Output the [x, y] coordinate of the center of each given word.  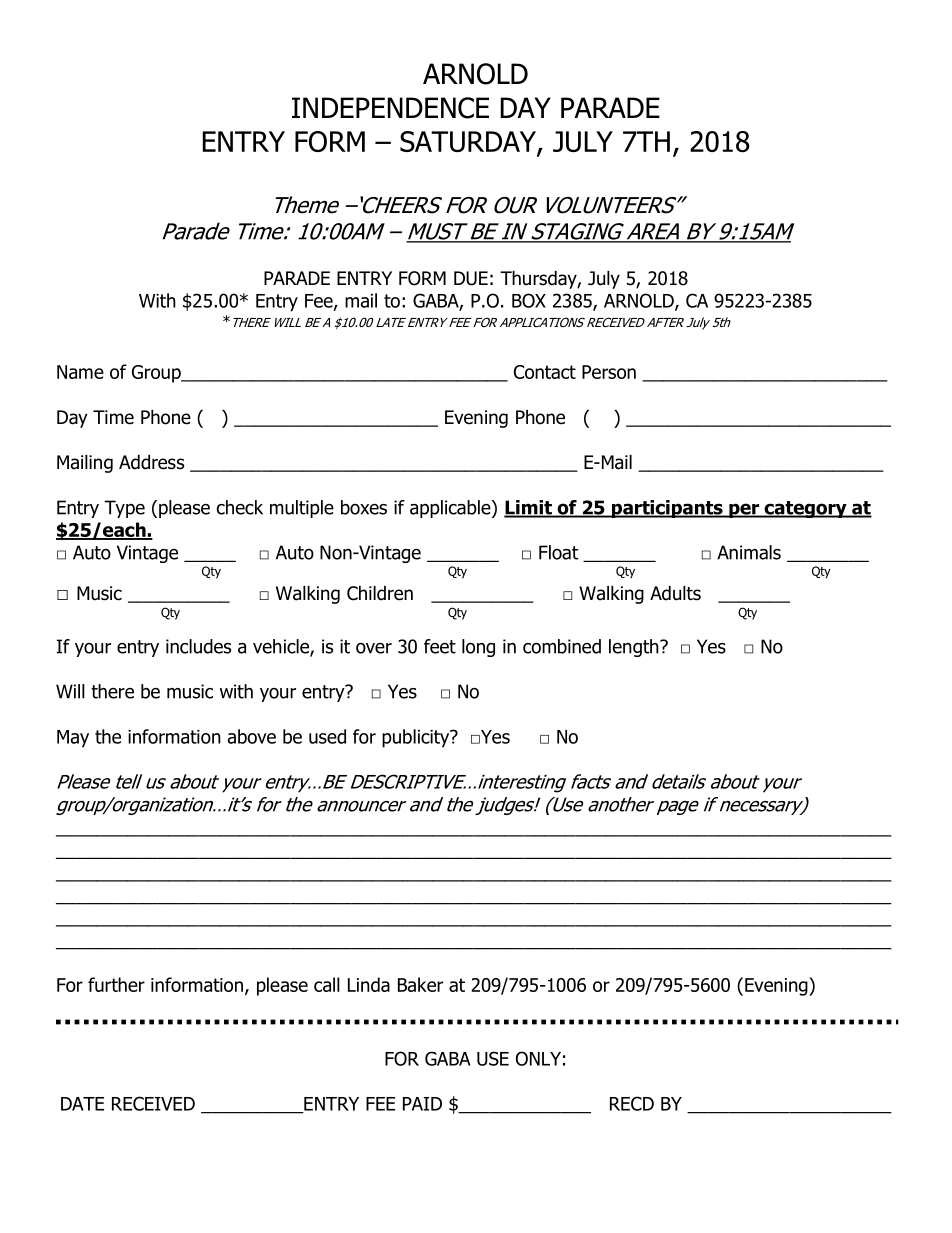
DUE [471, 278]
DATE [82, 1104]
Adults [675, 593]
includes [198, 646]
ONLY [538, 1058]
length [635, 648]
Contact [545, 372]
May [73, 739]
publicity [417, 738]
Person [609, 372]
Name [80, 372]
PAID [422, 1104]
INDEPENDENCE [390, 108]
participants [667, 509]
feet [440, 646]
